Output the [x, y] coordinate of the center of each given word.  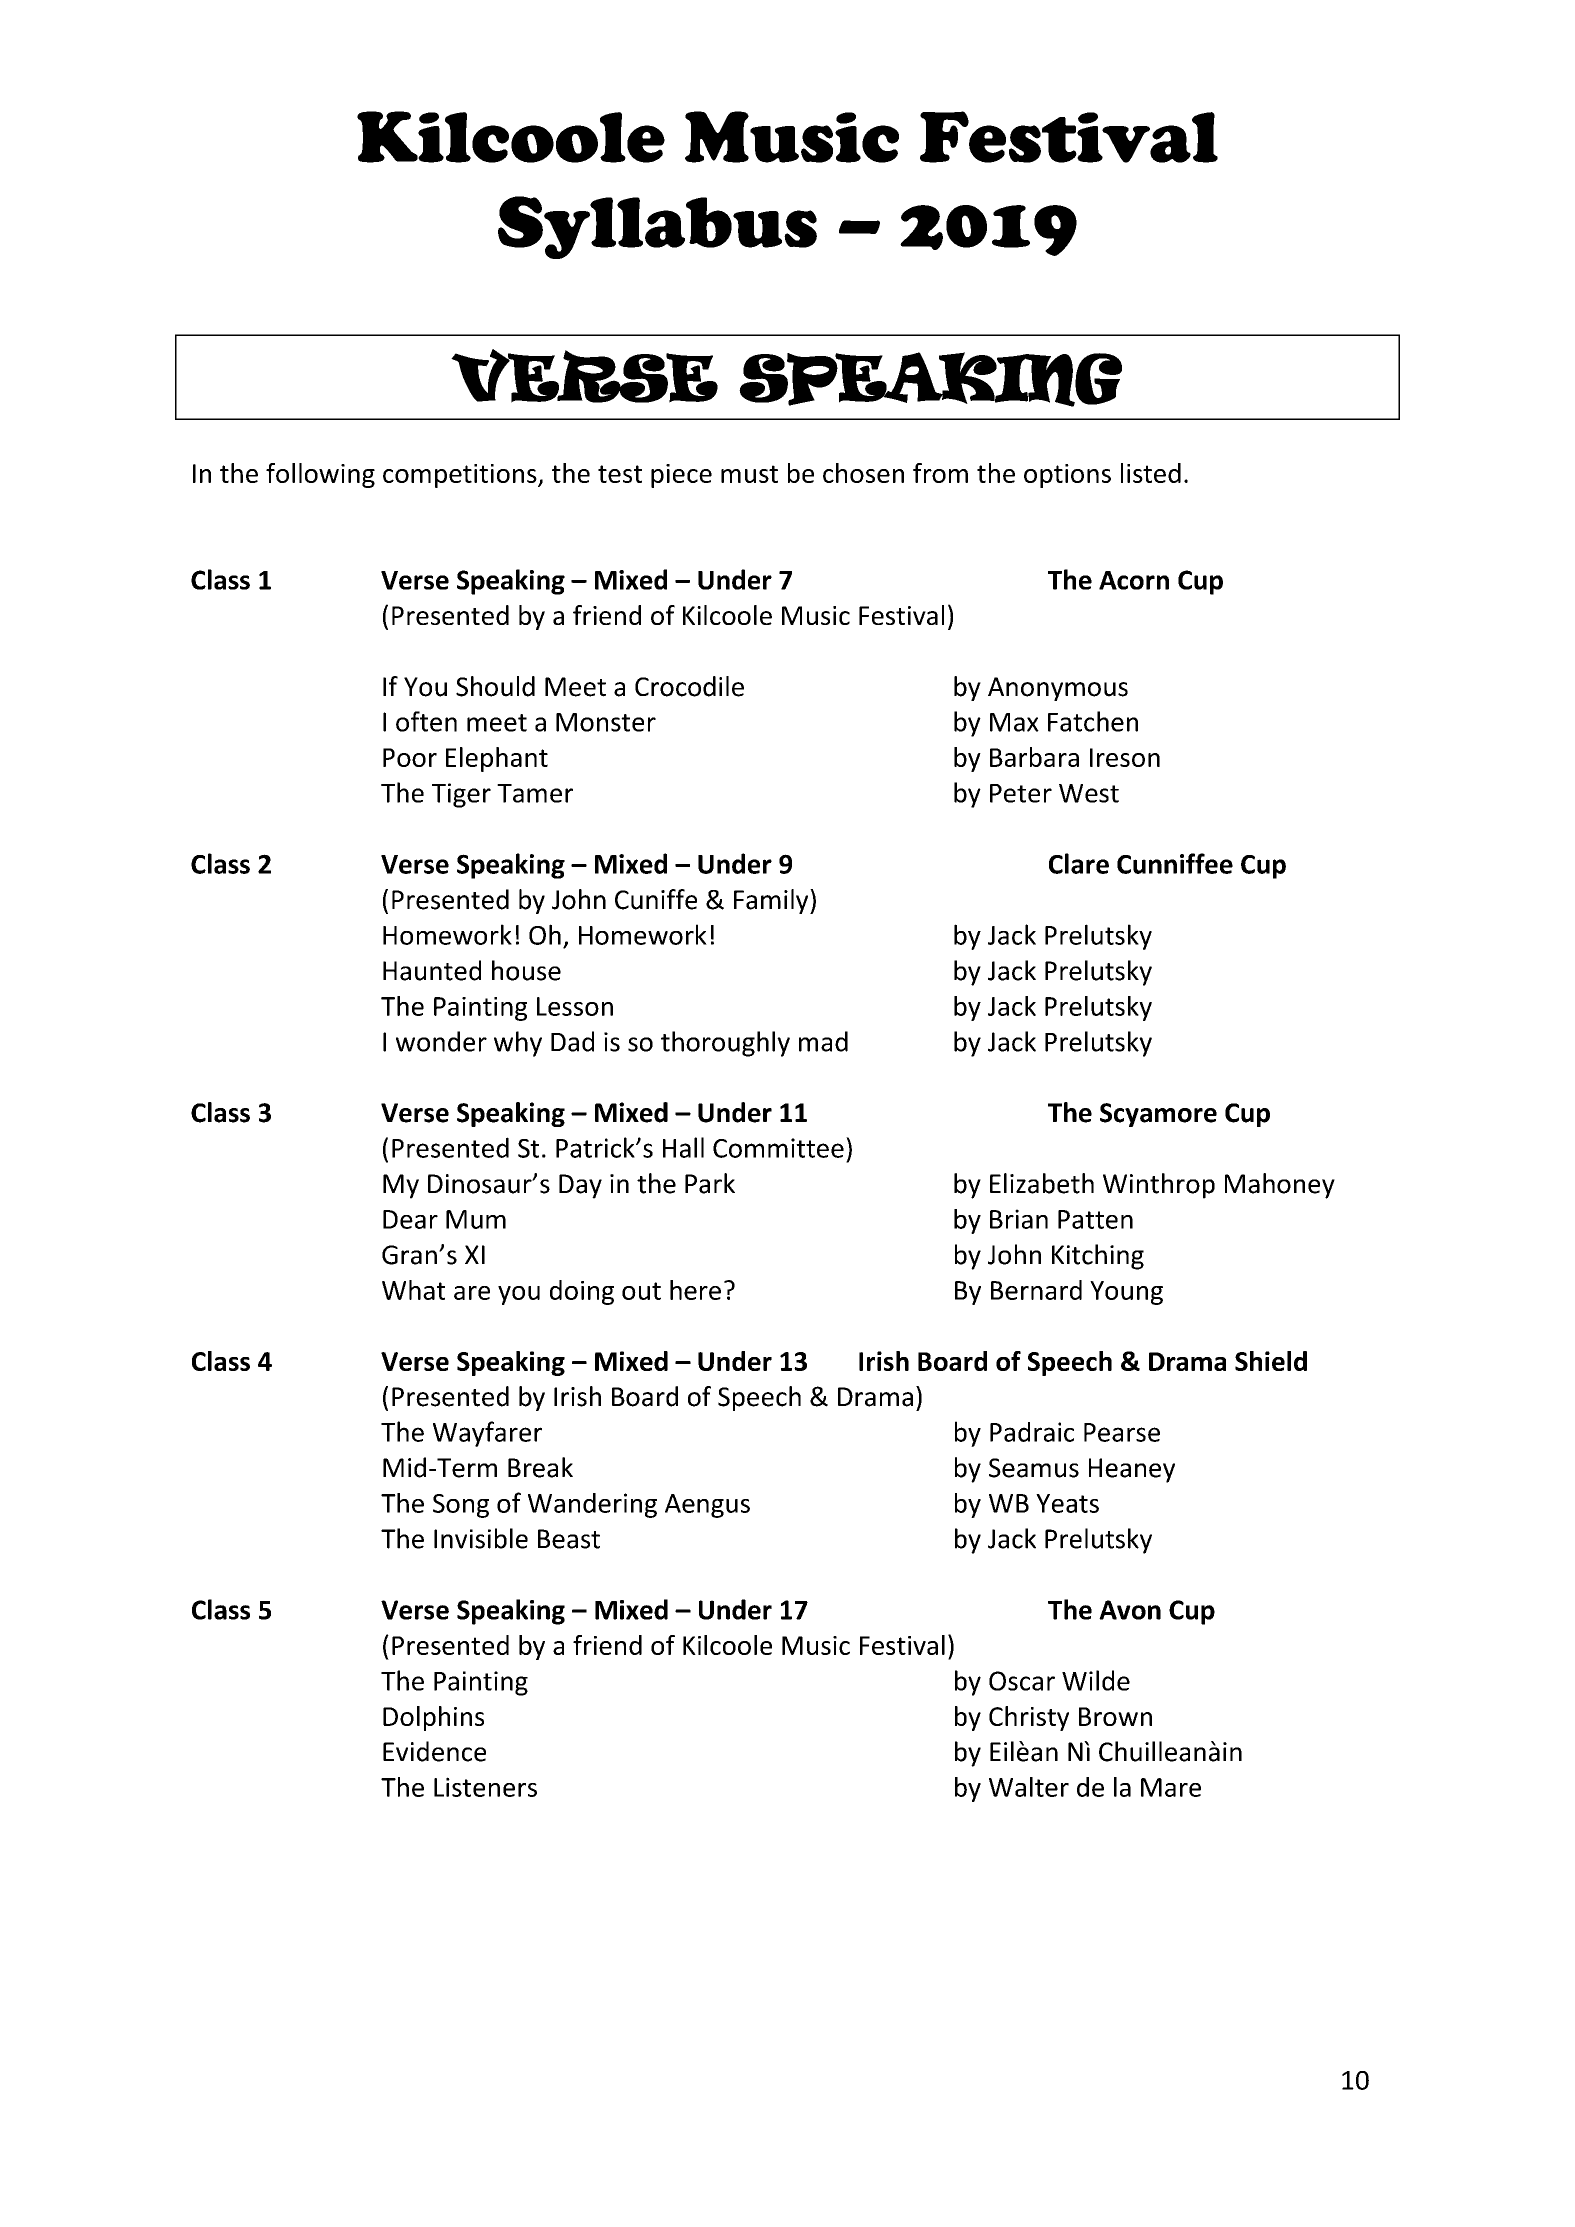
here [695, 1290]
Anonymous [1058, 689]
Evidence [434, 1751]
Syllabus [657, 227]
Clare [1079, 863]
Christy [1029, 1718]
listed [1151, 473]
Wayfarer [487, 1434]
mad [823, 1041]
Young [1126, 1293]
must [749, 474]
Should [495, 686]
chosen [863, 473]
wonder [441, 1041]
